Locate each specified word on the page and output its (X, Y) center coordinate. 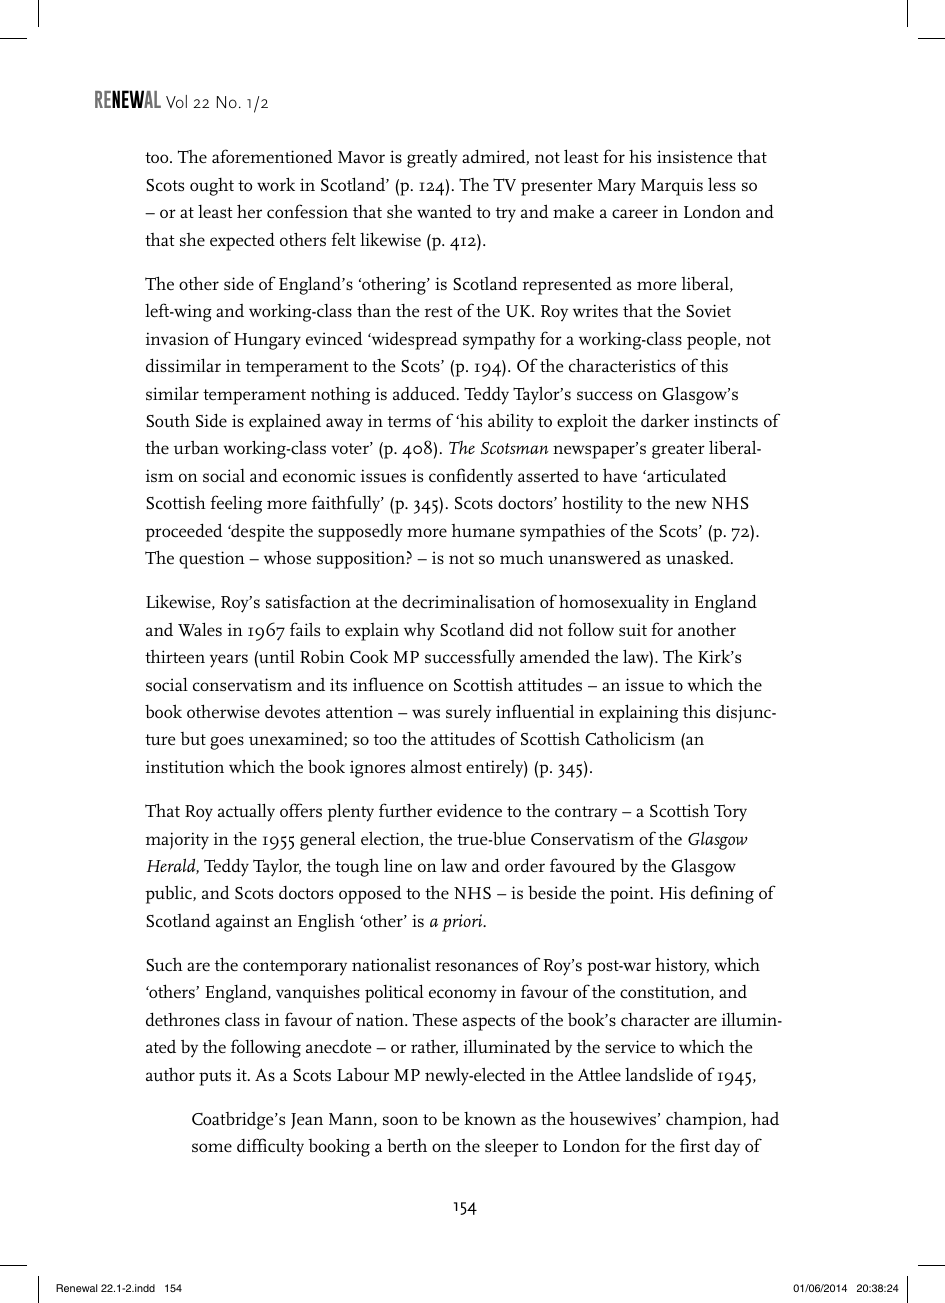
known (490, 1118)
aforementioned (272, 156)
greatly (432, 158)
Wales (200, 629)
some (212, 1147)
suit (633, 630)
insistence (694, 157)
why (419, 632)
